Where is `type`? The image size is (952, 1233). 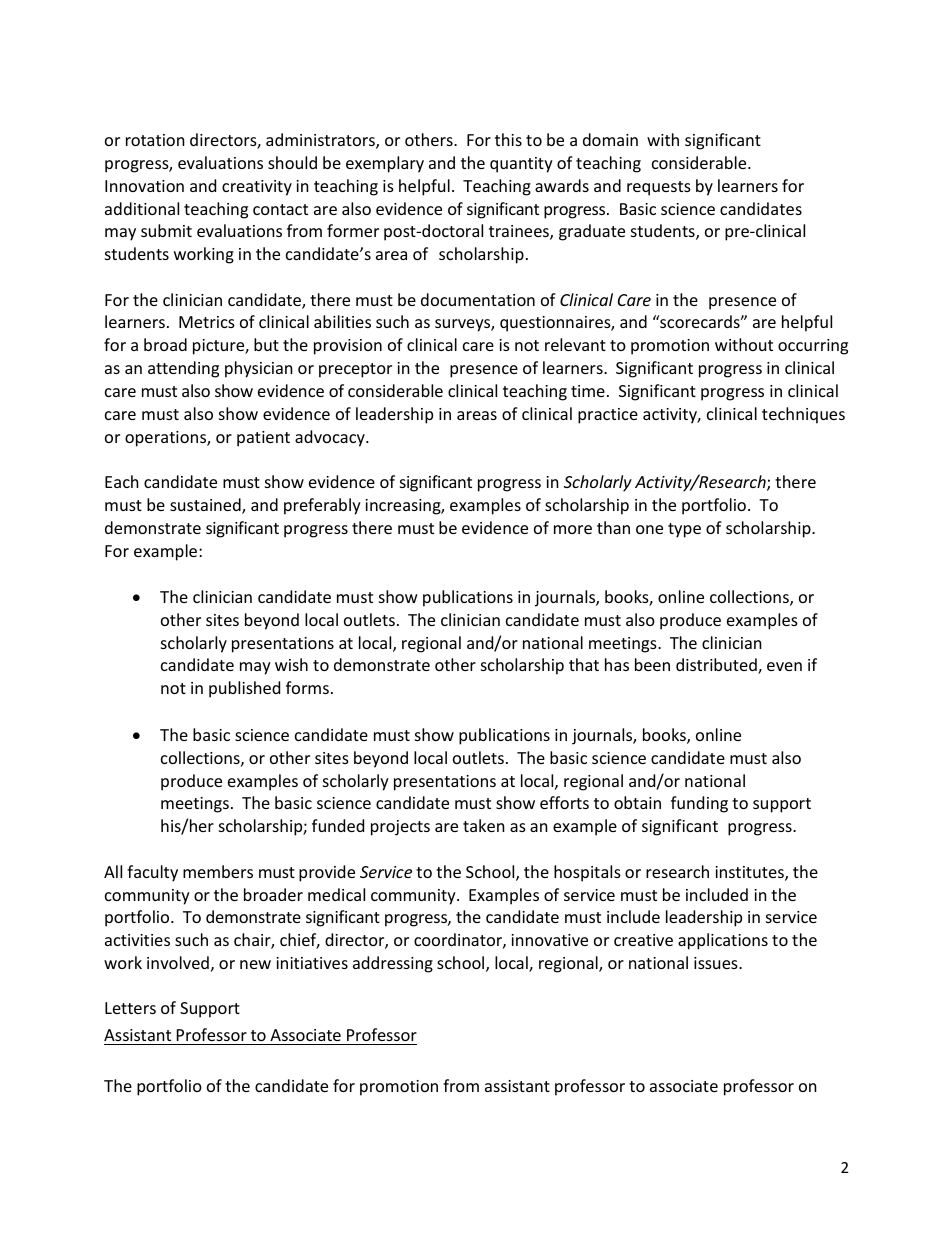 type is located at coordinates (684, 530).
